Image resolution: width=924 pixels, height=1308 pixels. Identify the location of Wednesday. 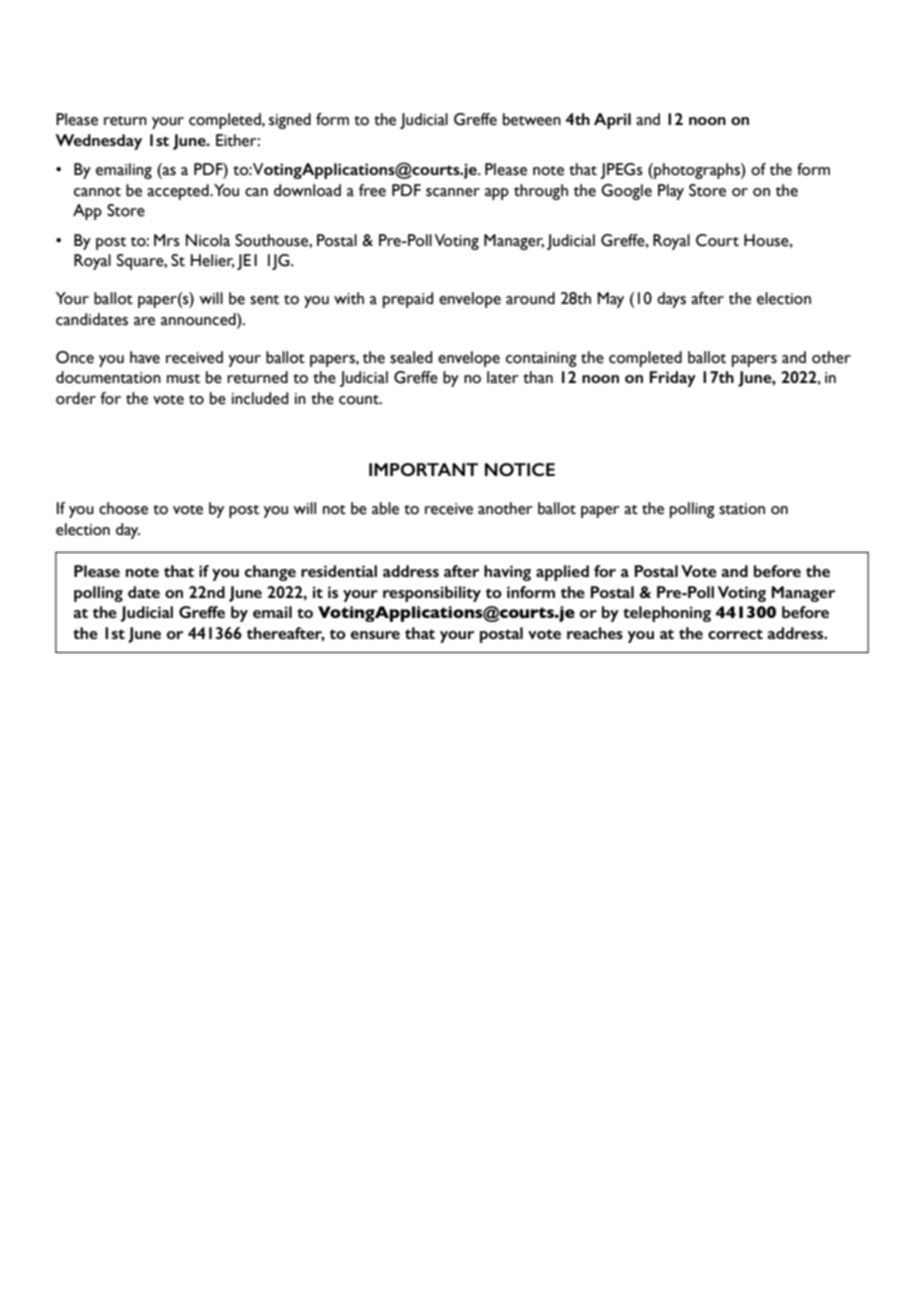
(99, 142).
